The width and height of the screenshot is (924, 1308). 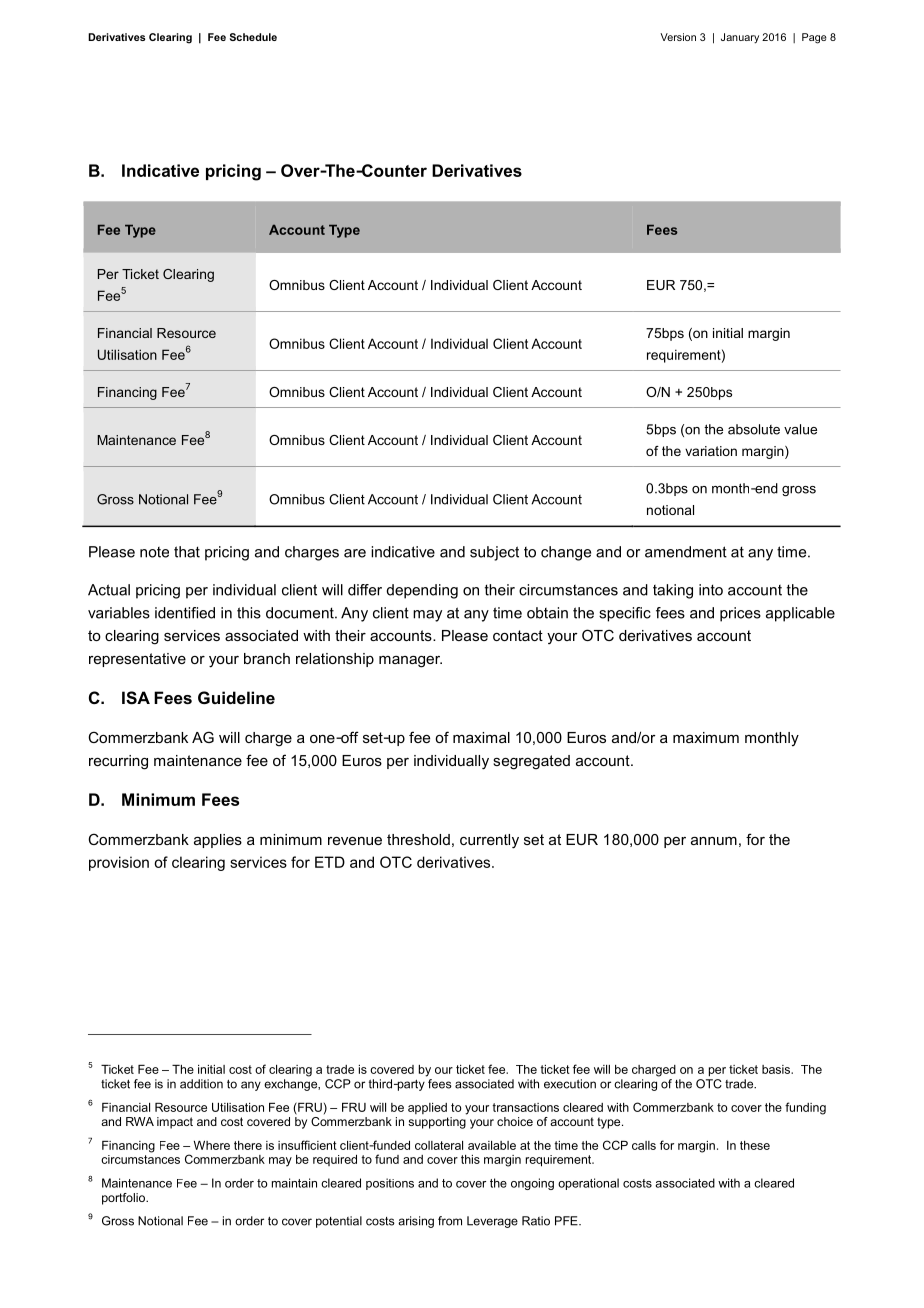 What do you see at coordinates (740, 38) in the screenshot?
I see `January` at bounding box center [740, 38].
